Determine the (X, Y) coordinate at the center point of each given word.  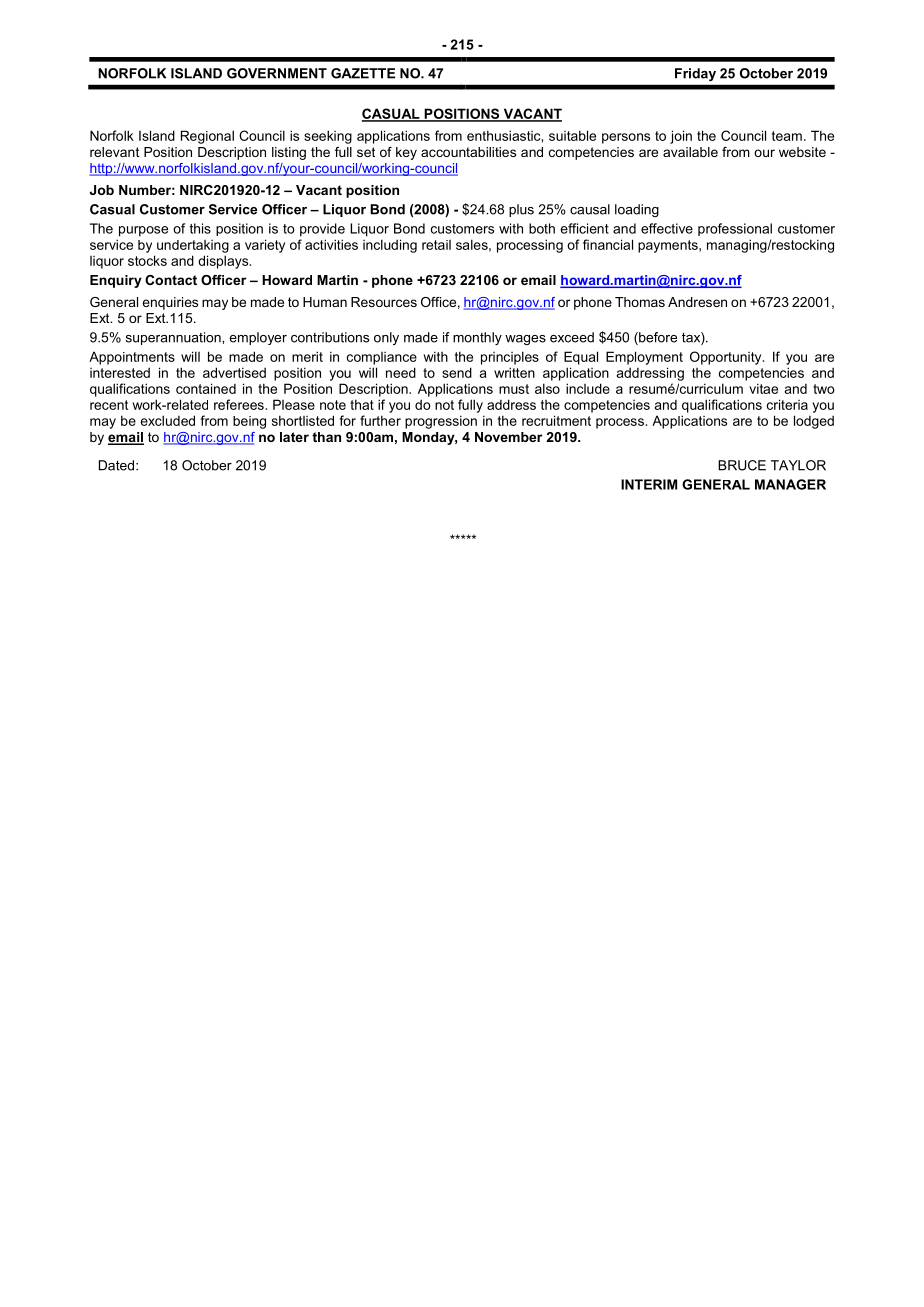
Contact (171, 280)
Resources (384, 302)
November (508, 437)
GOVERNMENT (277, 73)
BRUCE (742, 465)
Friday (695, 74)
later (294, 437)
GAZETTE (363, 73)
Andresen (697, 302)
